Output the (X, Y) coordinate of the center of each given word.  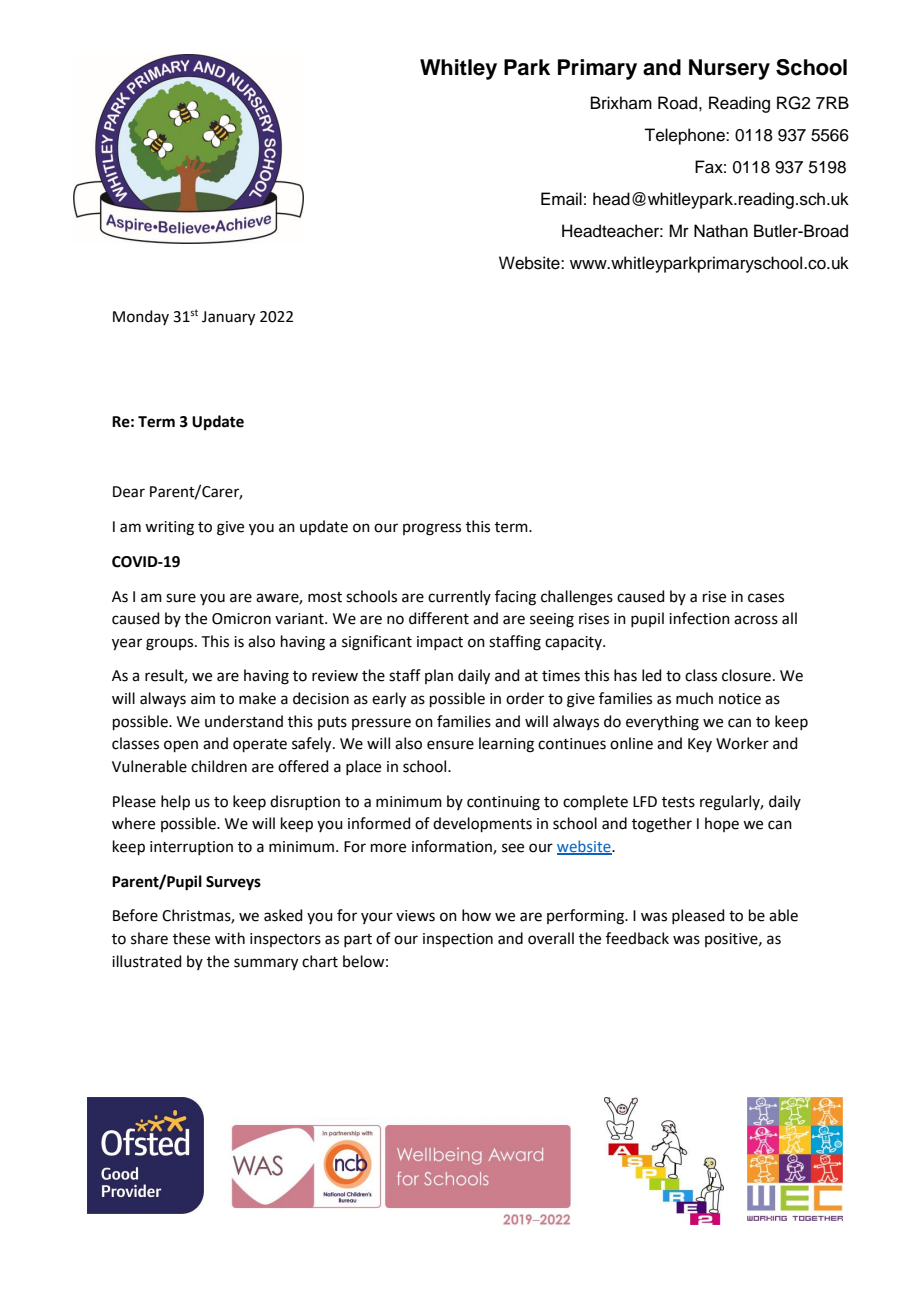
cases (766, 598)
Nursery (729, 69)
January (228, 318)
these (191, 938)
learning (506, 745)
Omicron (241, 619)
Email (561, 199)
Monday (141, 317)
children (219, 766)
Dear (129, 492)
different (439, 618)
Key (700, 745)
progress (432, 529)
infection (699, 618)
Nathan (721, 231)
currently (459, 597)
